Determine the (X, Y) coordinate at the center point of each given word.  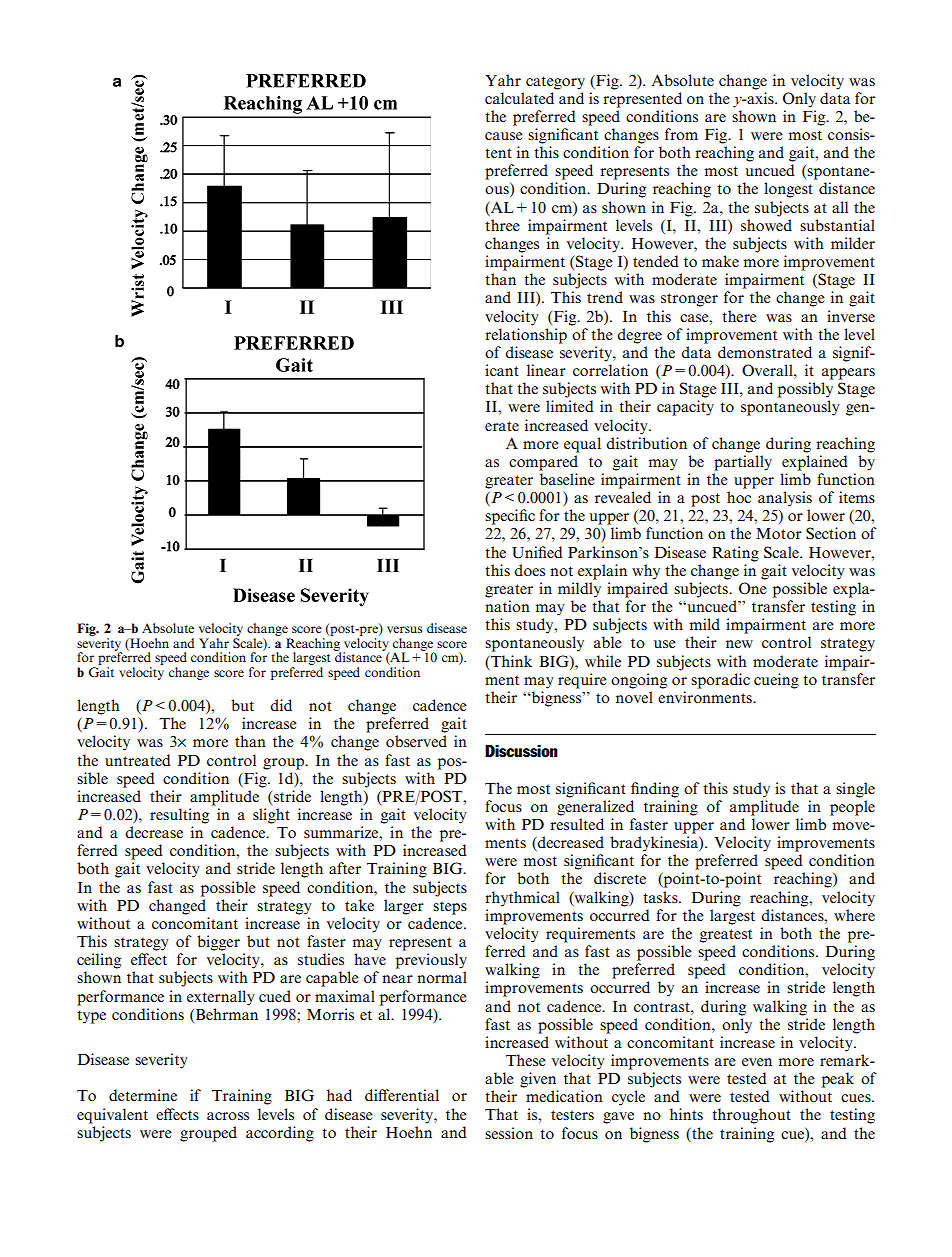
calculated (519, 98)
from (681, 134)
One (753, 588)
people (852, 808)
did (281, 705)
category (555, 83)
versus (404, 629)
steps (450, 908)
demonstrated (765, 352)
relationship (526, 336)
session (509, 1133)
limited (570, 406)
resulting (179, 816)
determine (143, 1095)
